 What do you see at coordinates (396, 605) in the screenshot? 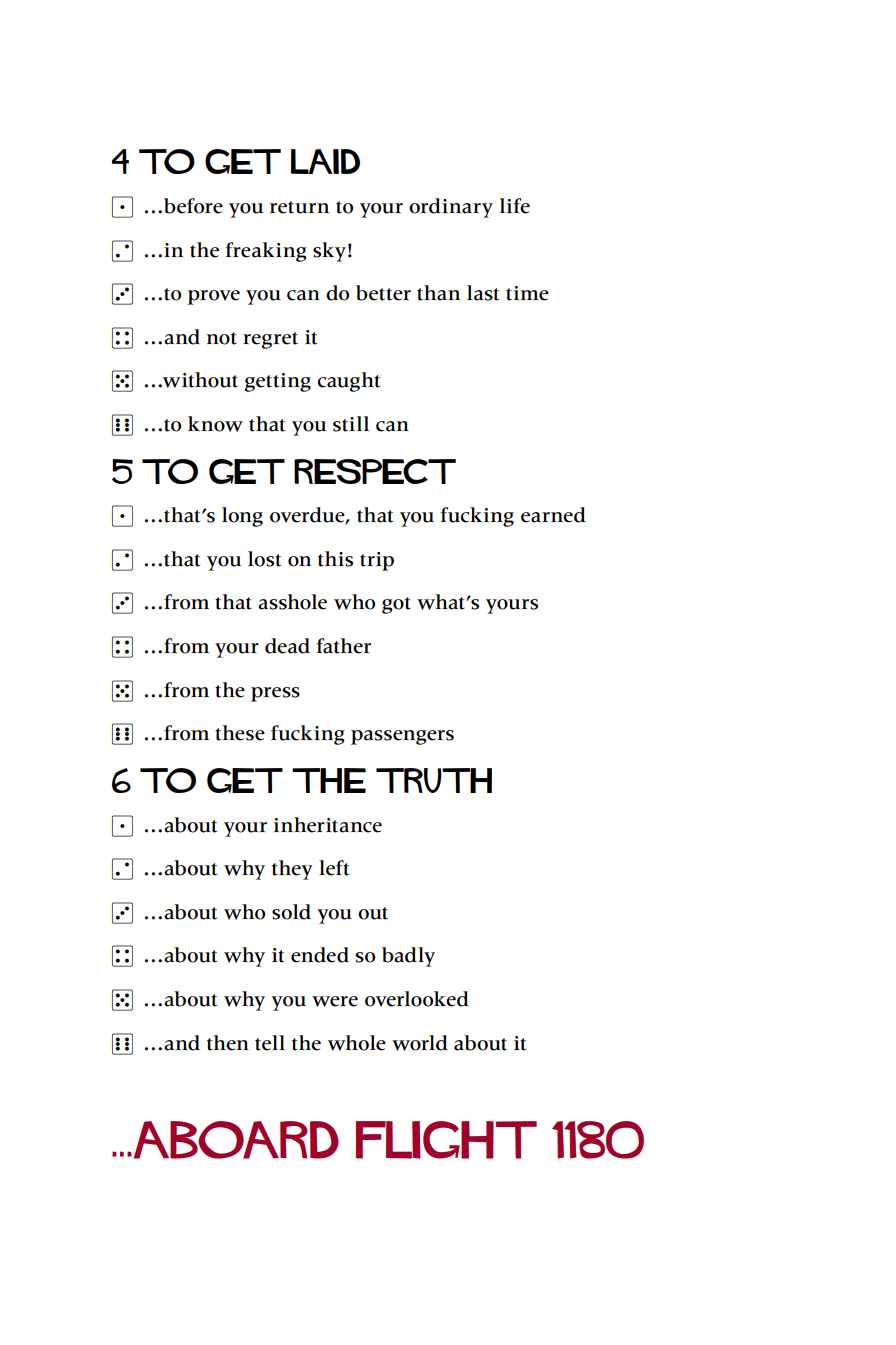
I see `got` at bounding box center [396, 605].
